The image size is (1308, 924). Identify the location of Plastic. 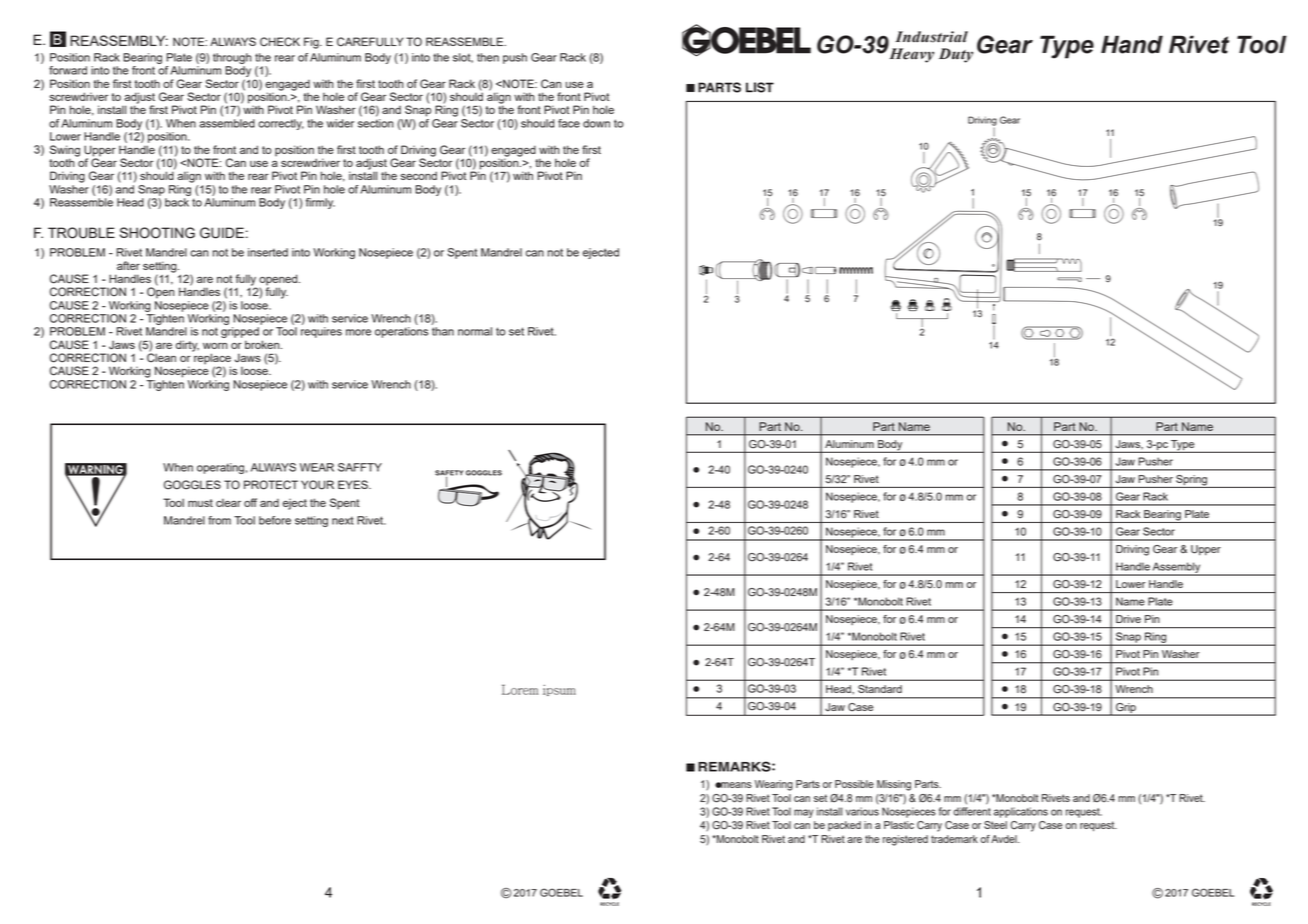
(899, 825).
